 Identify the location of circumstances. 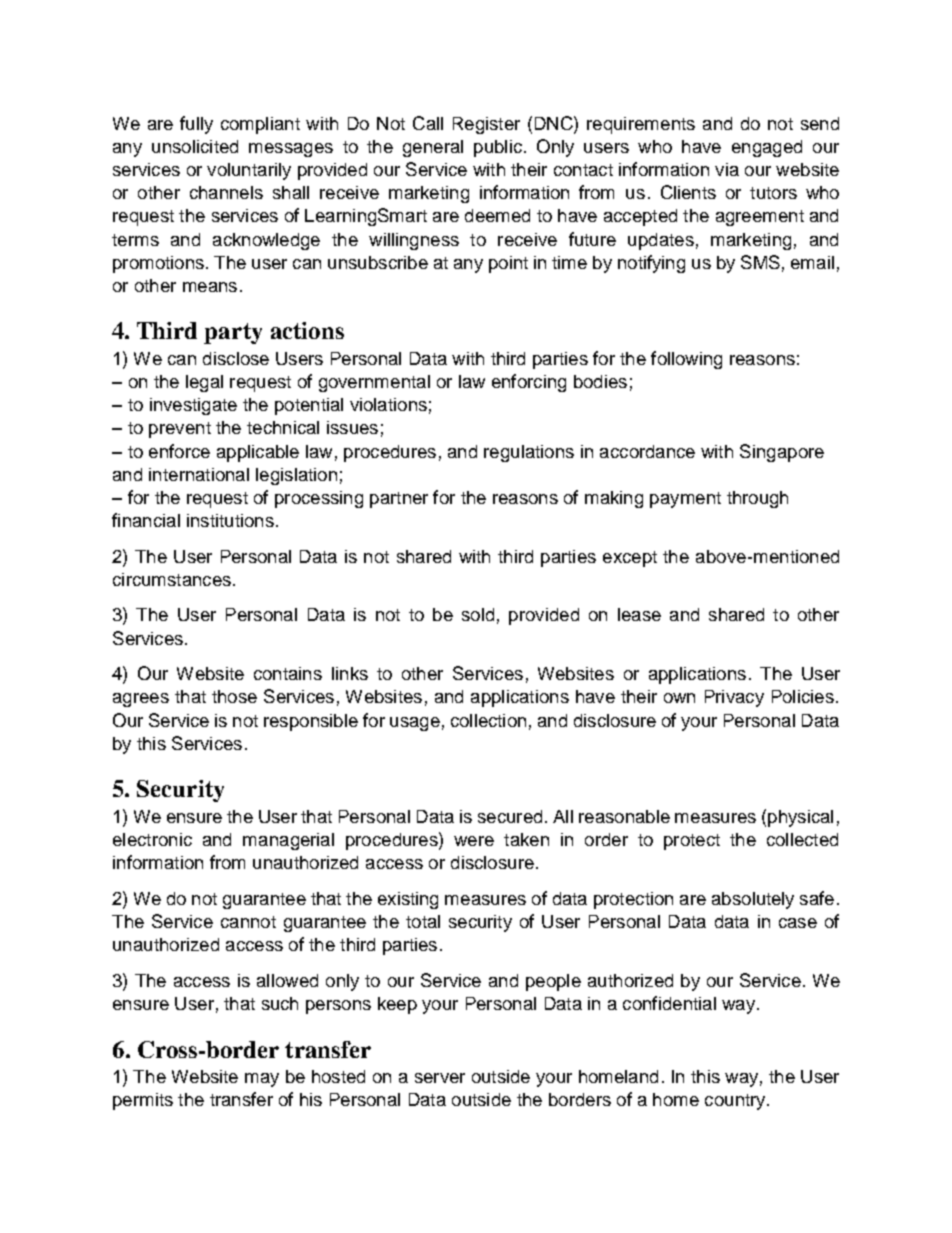
(172, 579).
